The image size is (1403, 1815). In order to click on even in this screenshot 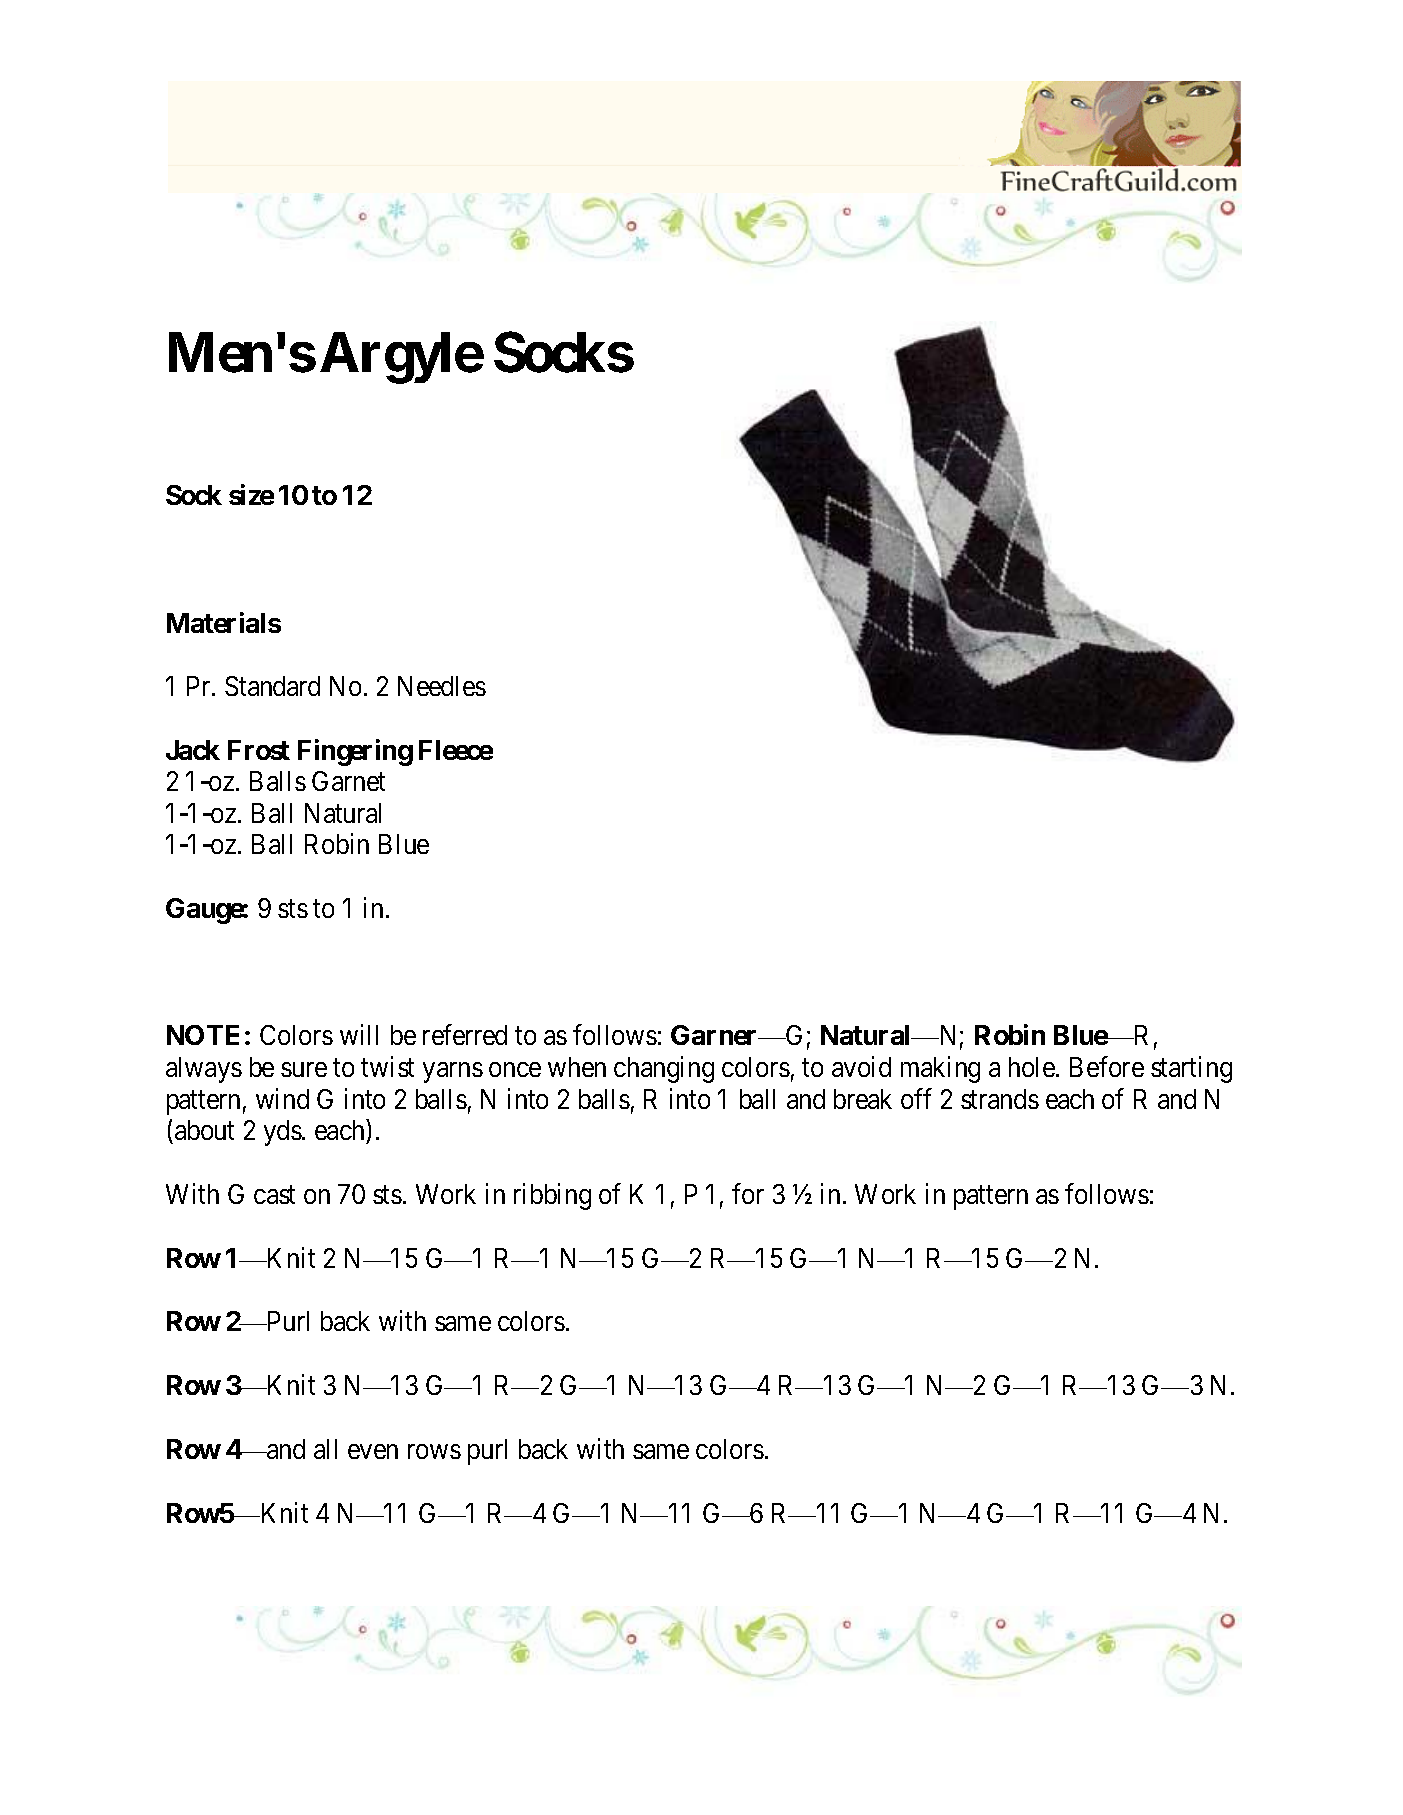, I will do `click(373, 1452)`.
